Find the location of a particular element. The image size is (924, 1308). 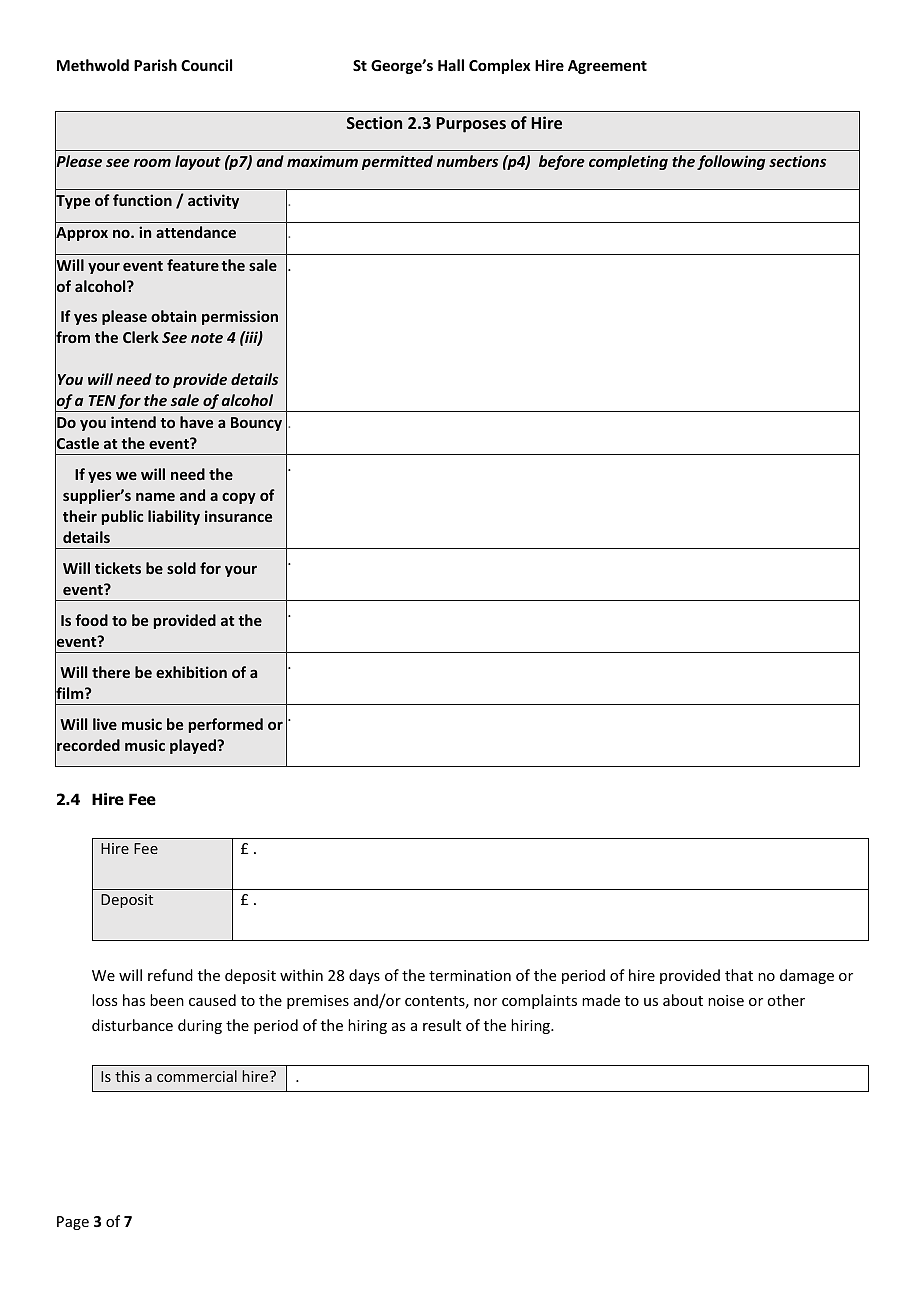

Page is located at coordinates (73, 1223).
